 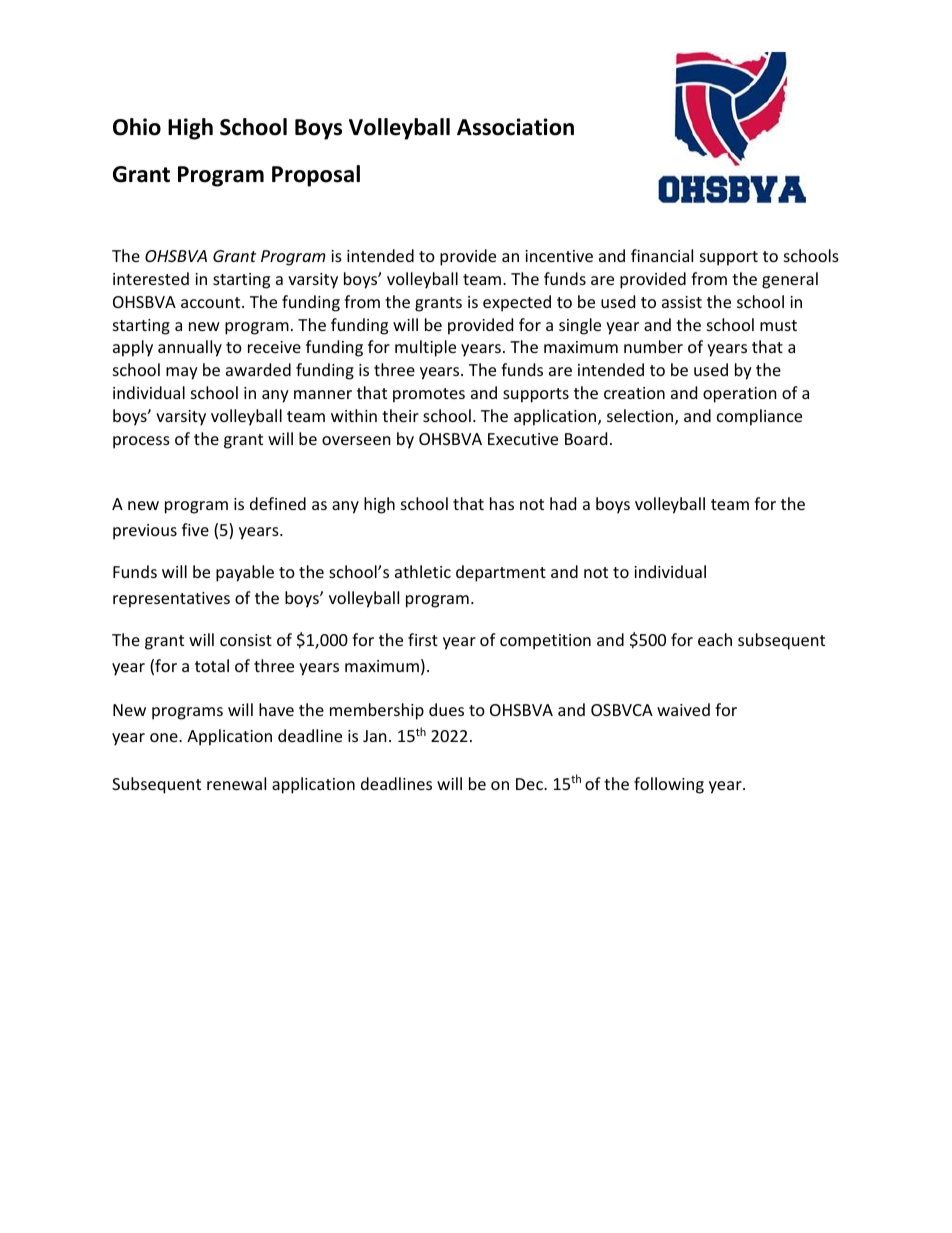 What do you see at coordinates (662, 255) in the document?
I see `financial` at bounding box center [662, 255].
